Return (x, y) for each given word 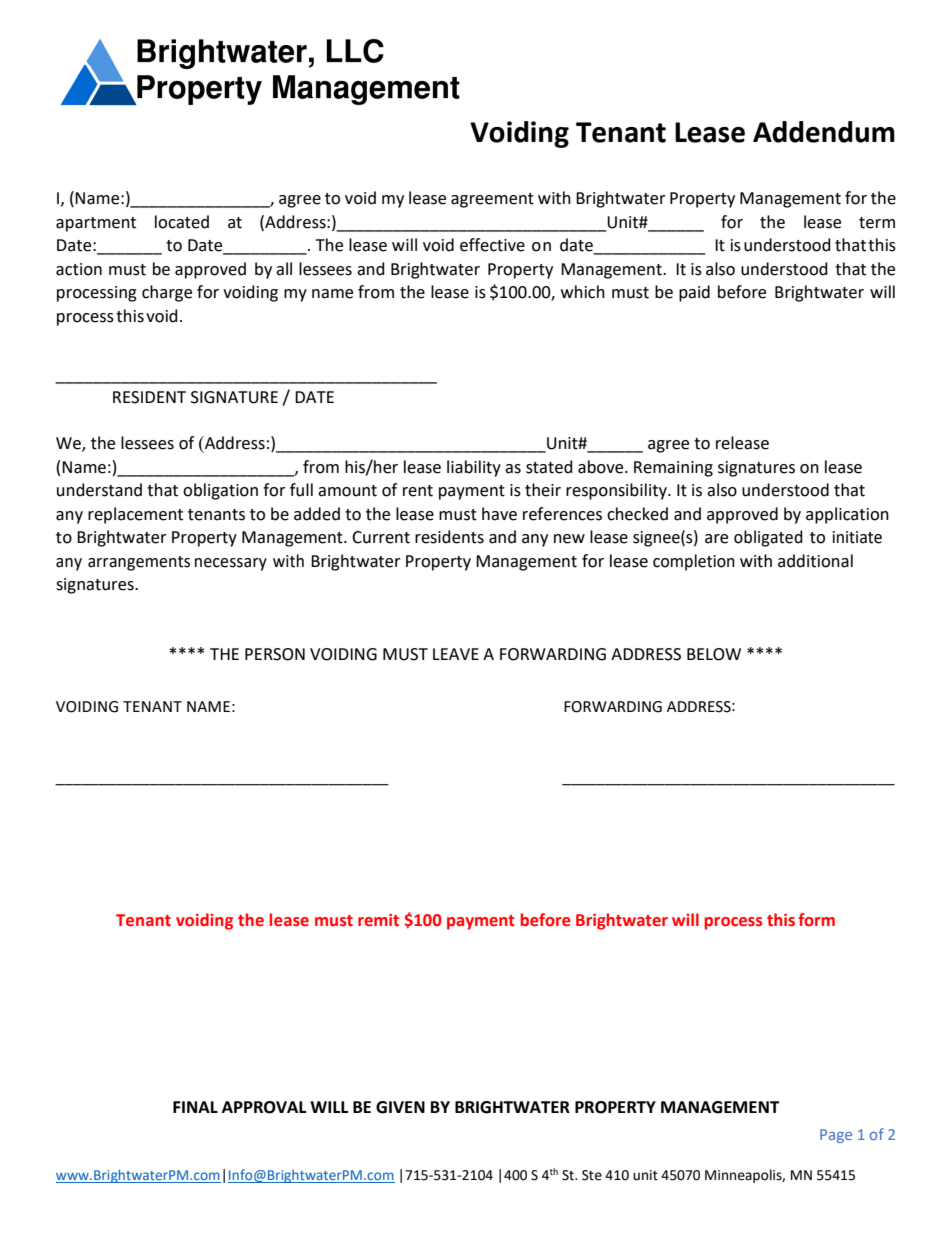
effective (492, 245)
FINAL (195, 1107)
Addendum (824, 132)
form (816, 920)
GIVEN (400, 1107)
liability (474, 468)
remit (378, 920)
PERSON (275, 654)
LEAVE (456, 654)
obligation (220, 491)
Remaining (673, 469)
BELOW (714, 654)
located (182, 222)
